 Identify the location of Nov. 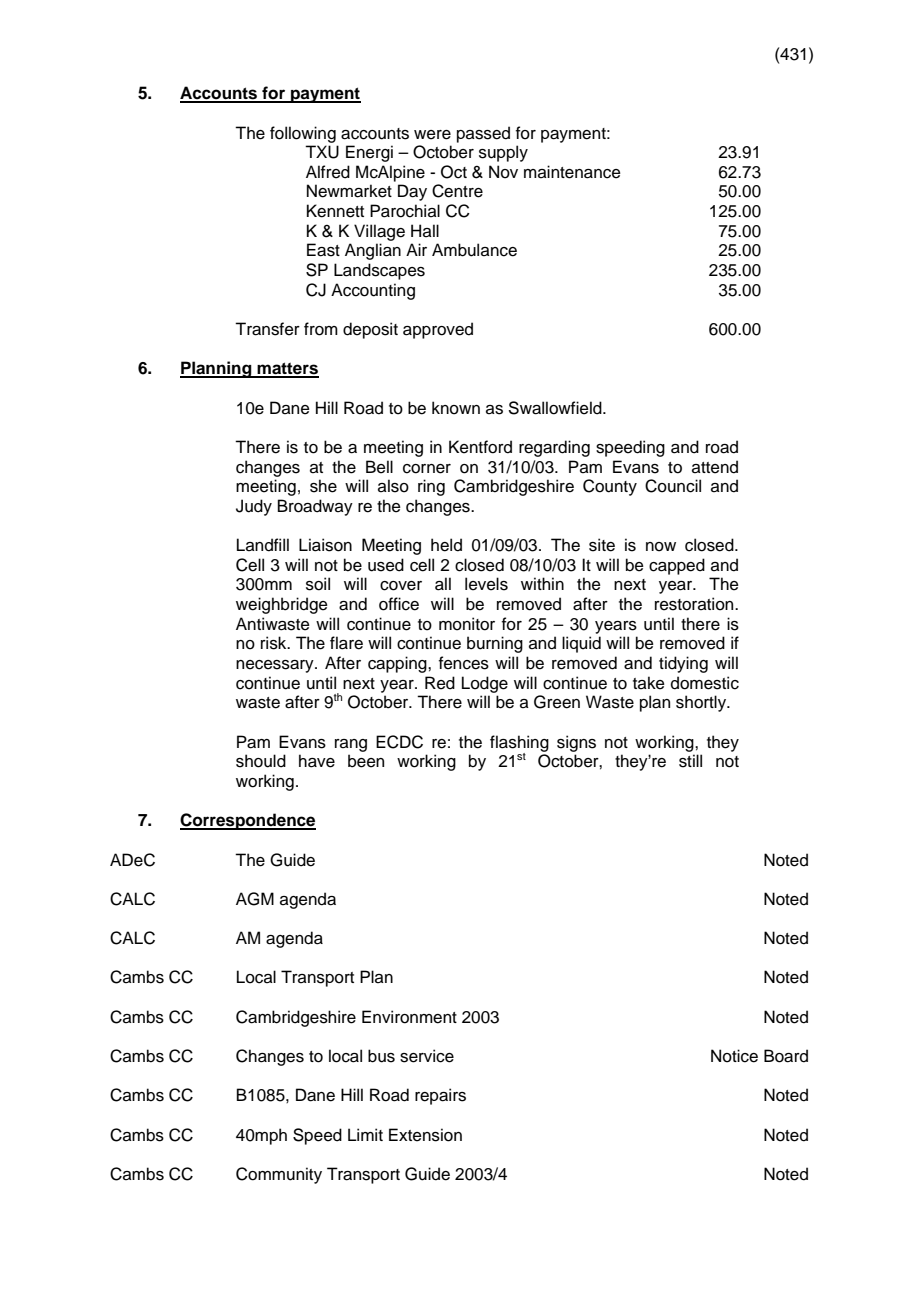
(503, 172).
